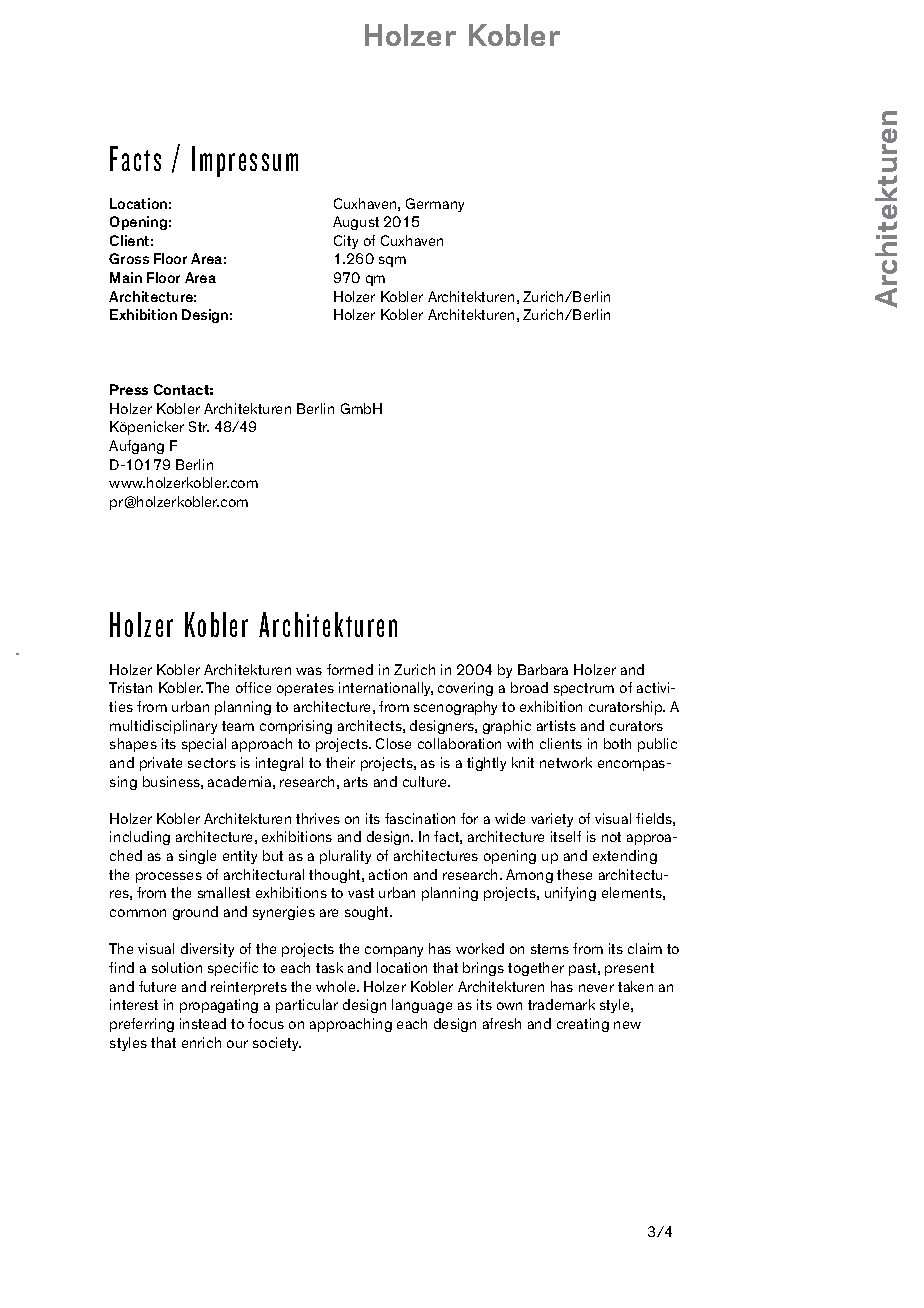  Describe the element at coordinates (346, 242) in the image. I see `City` at that location.
